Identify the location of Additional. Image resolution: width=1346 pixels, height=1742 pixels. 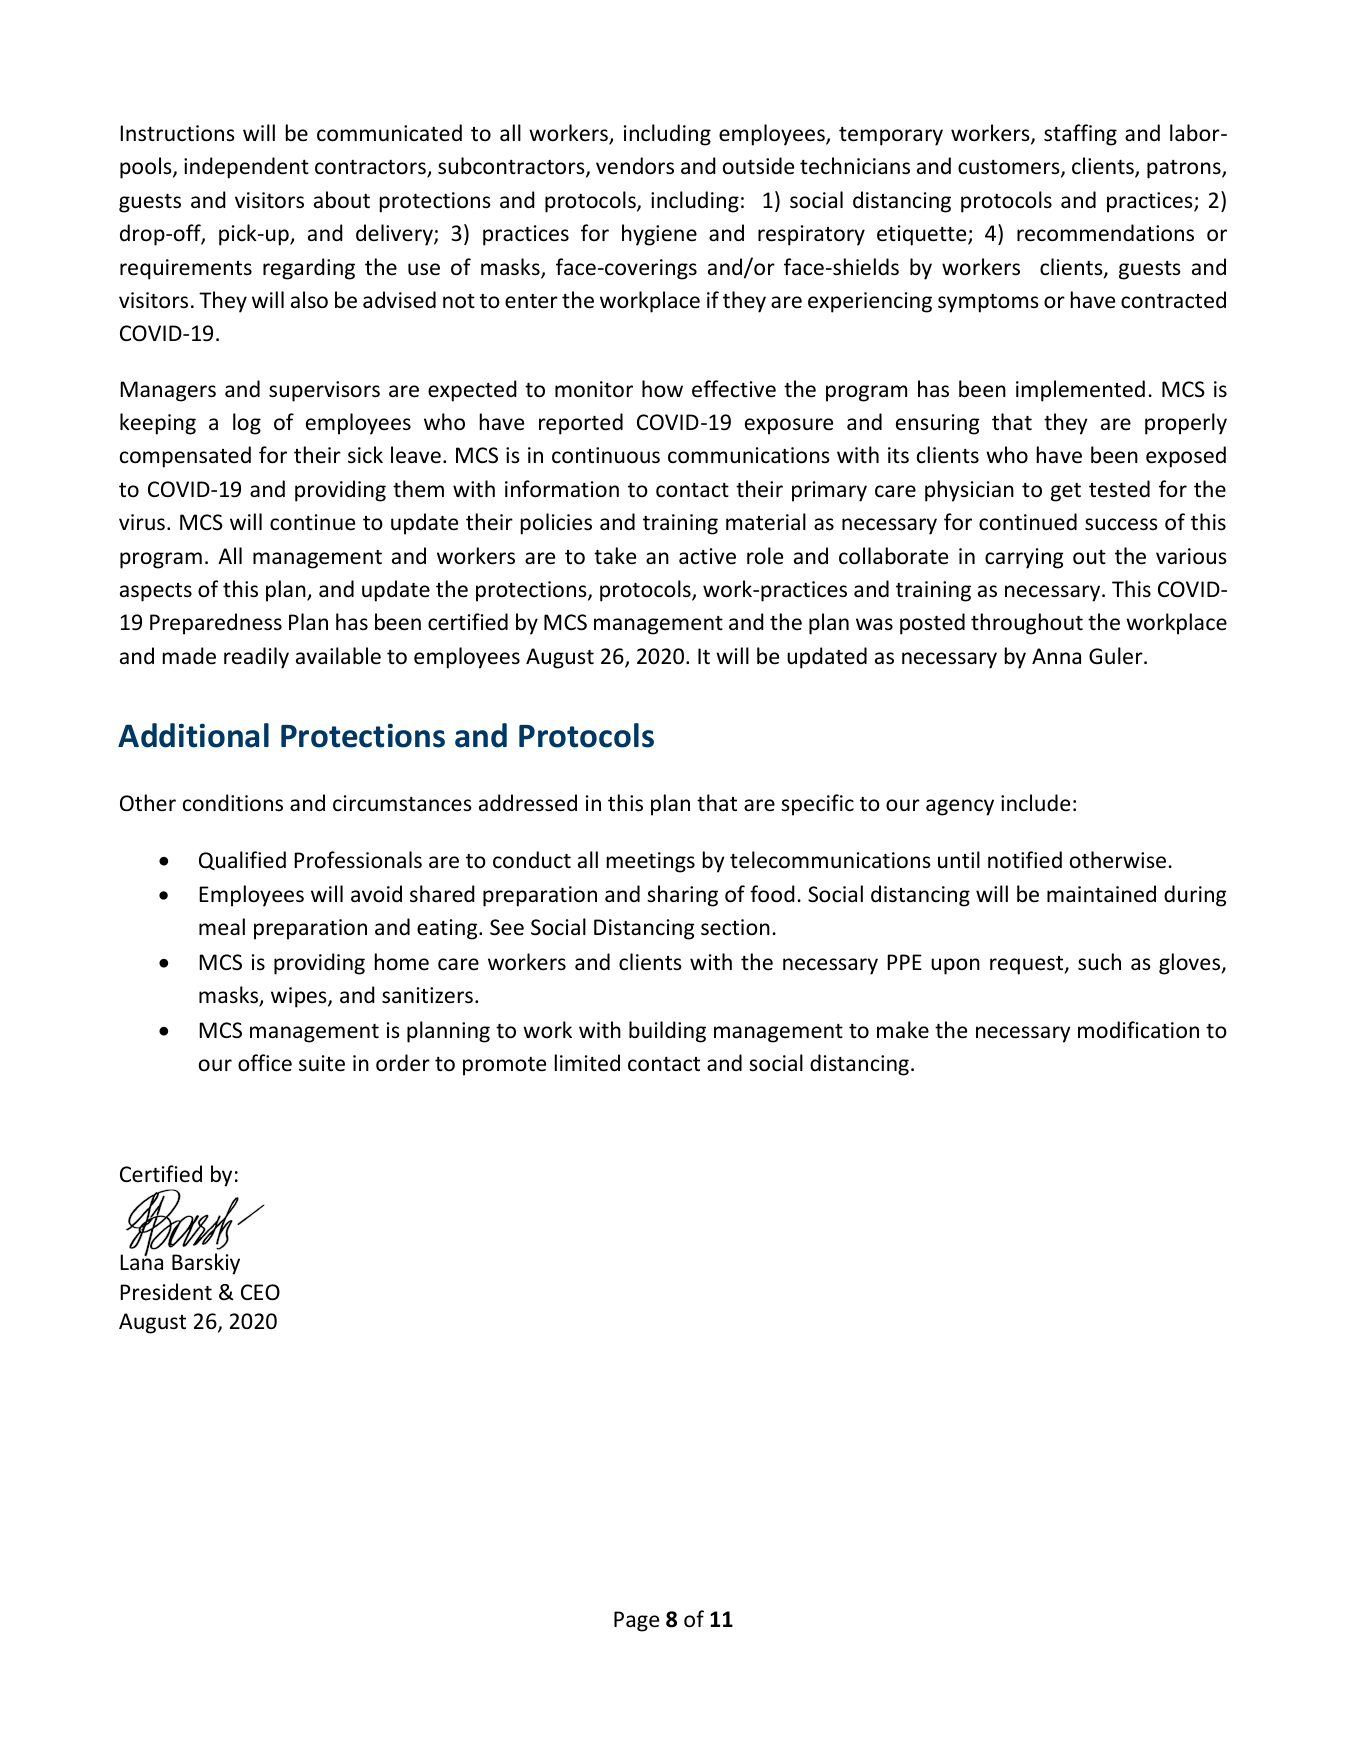
(193, 735).
